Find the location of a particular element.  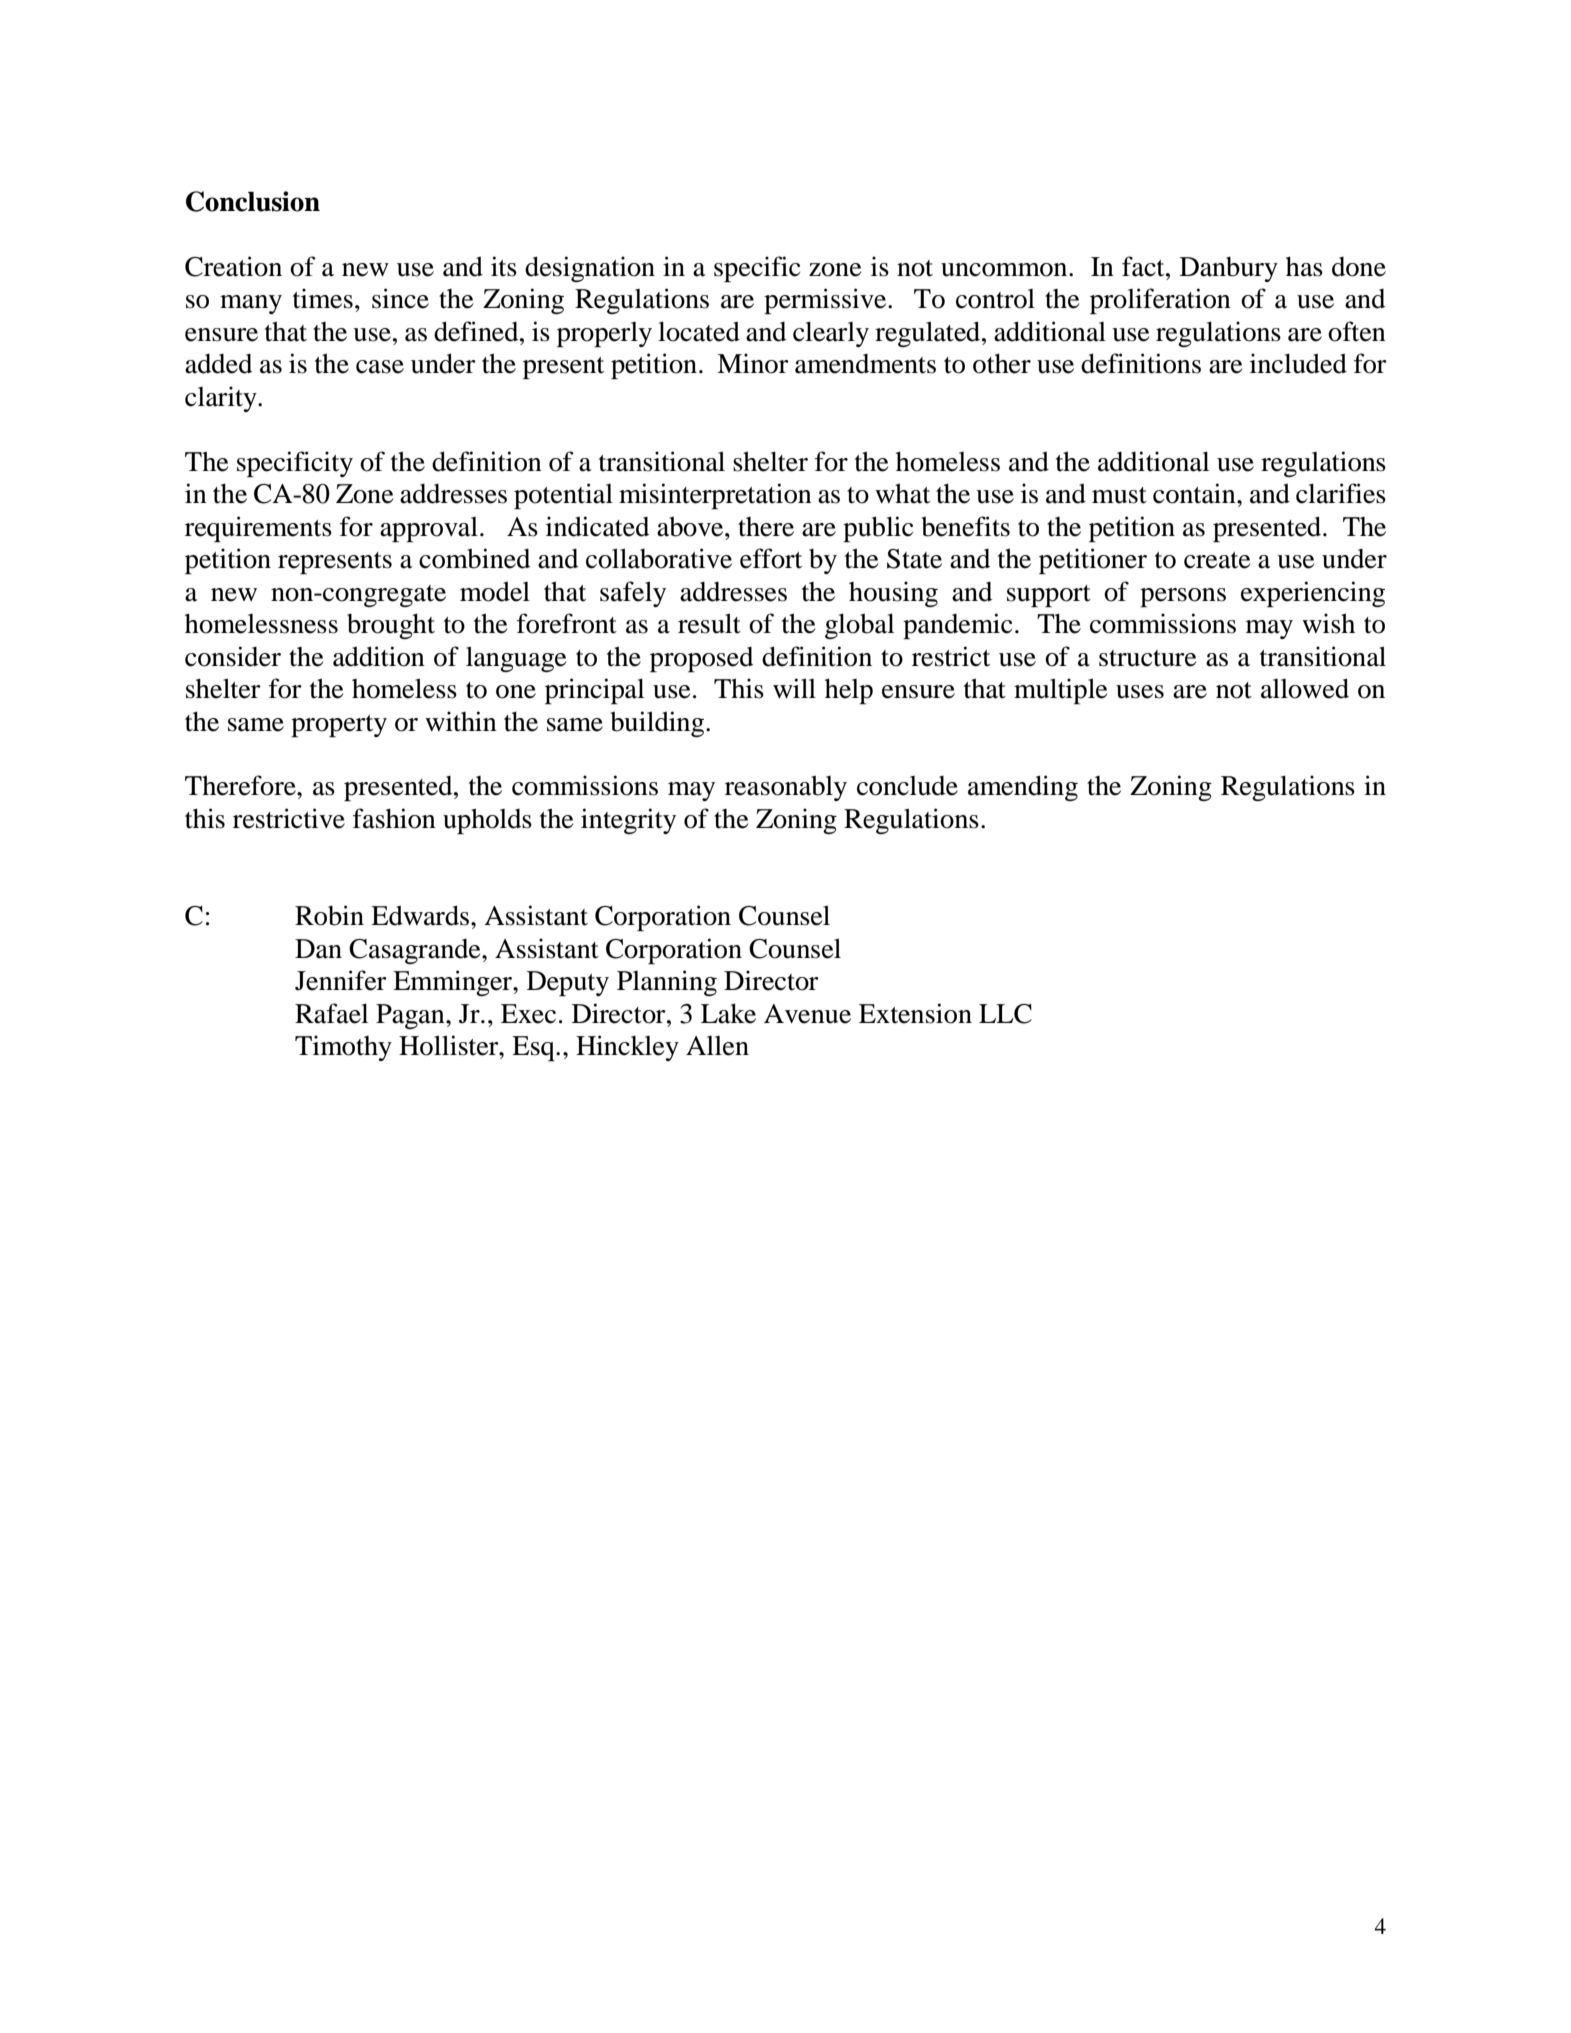

LLC is located at coordinates (1005, 1014).
